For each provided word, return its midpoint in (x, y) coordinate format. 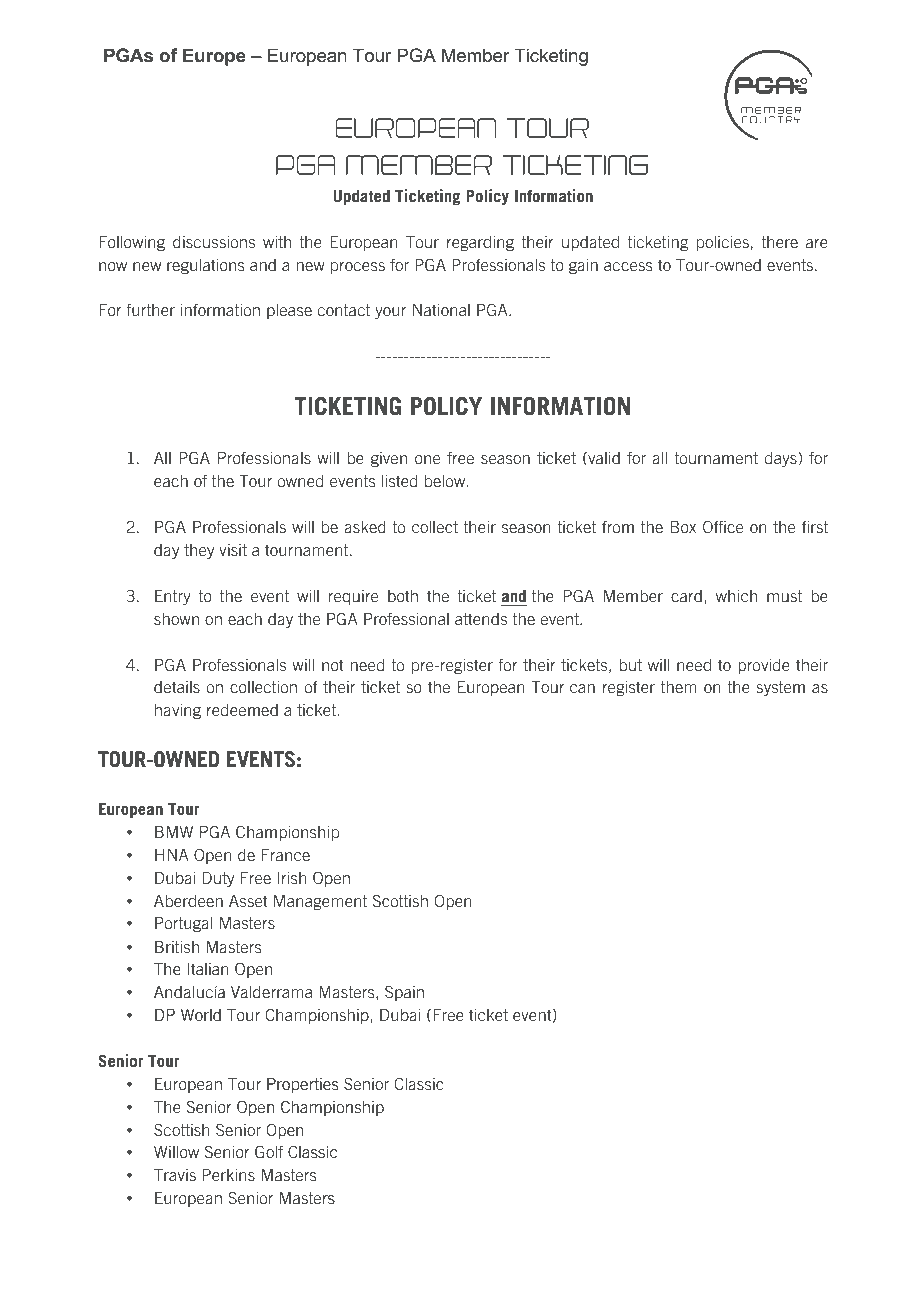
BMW (174, 832)
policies (723, 243)
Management (320, 902)
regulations (206, 266)
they (199, 551)
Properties (303, 1085)
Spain (404, 993)
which (736, 596)
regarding (480, 243)
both (403, 596)
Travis (175, 1175)
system (780, 688)
